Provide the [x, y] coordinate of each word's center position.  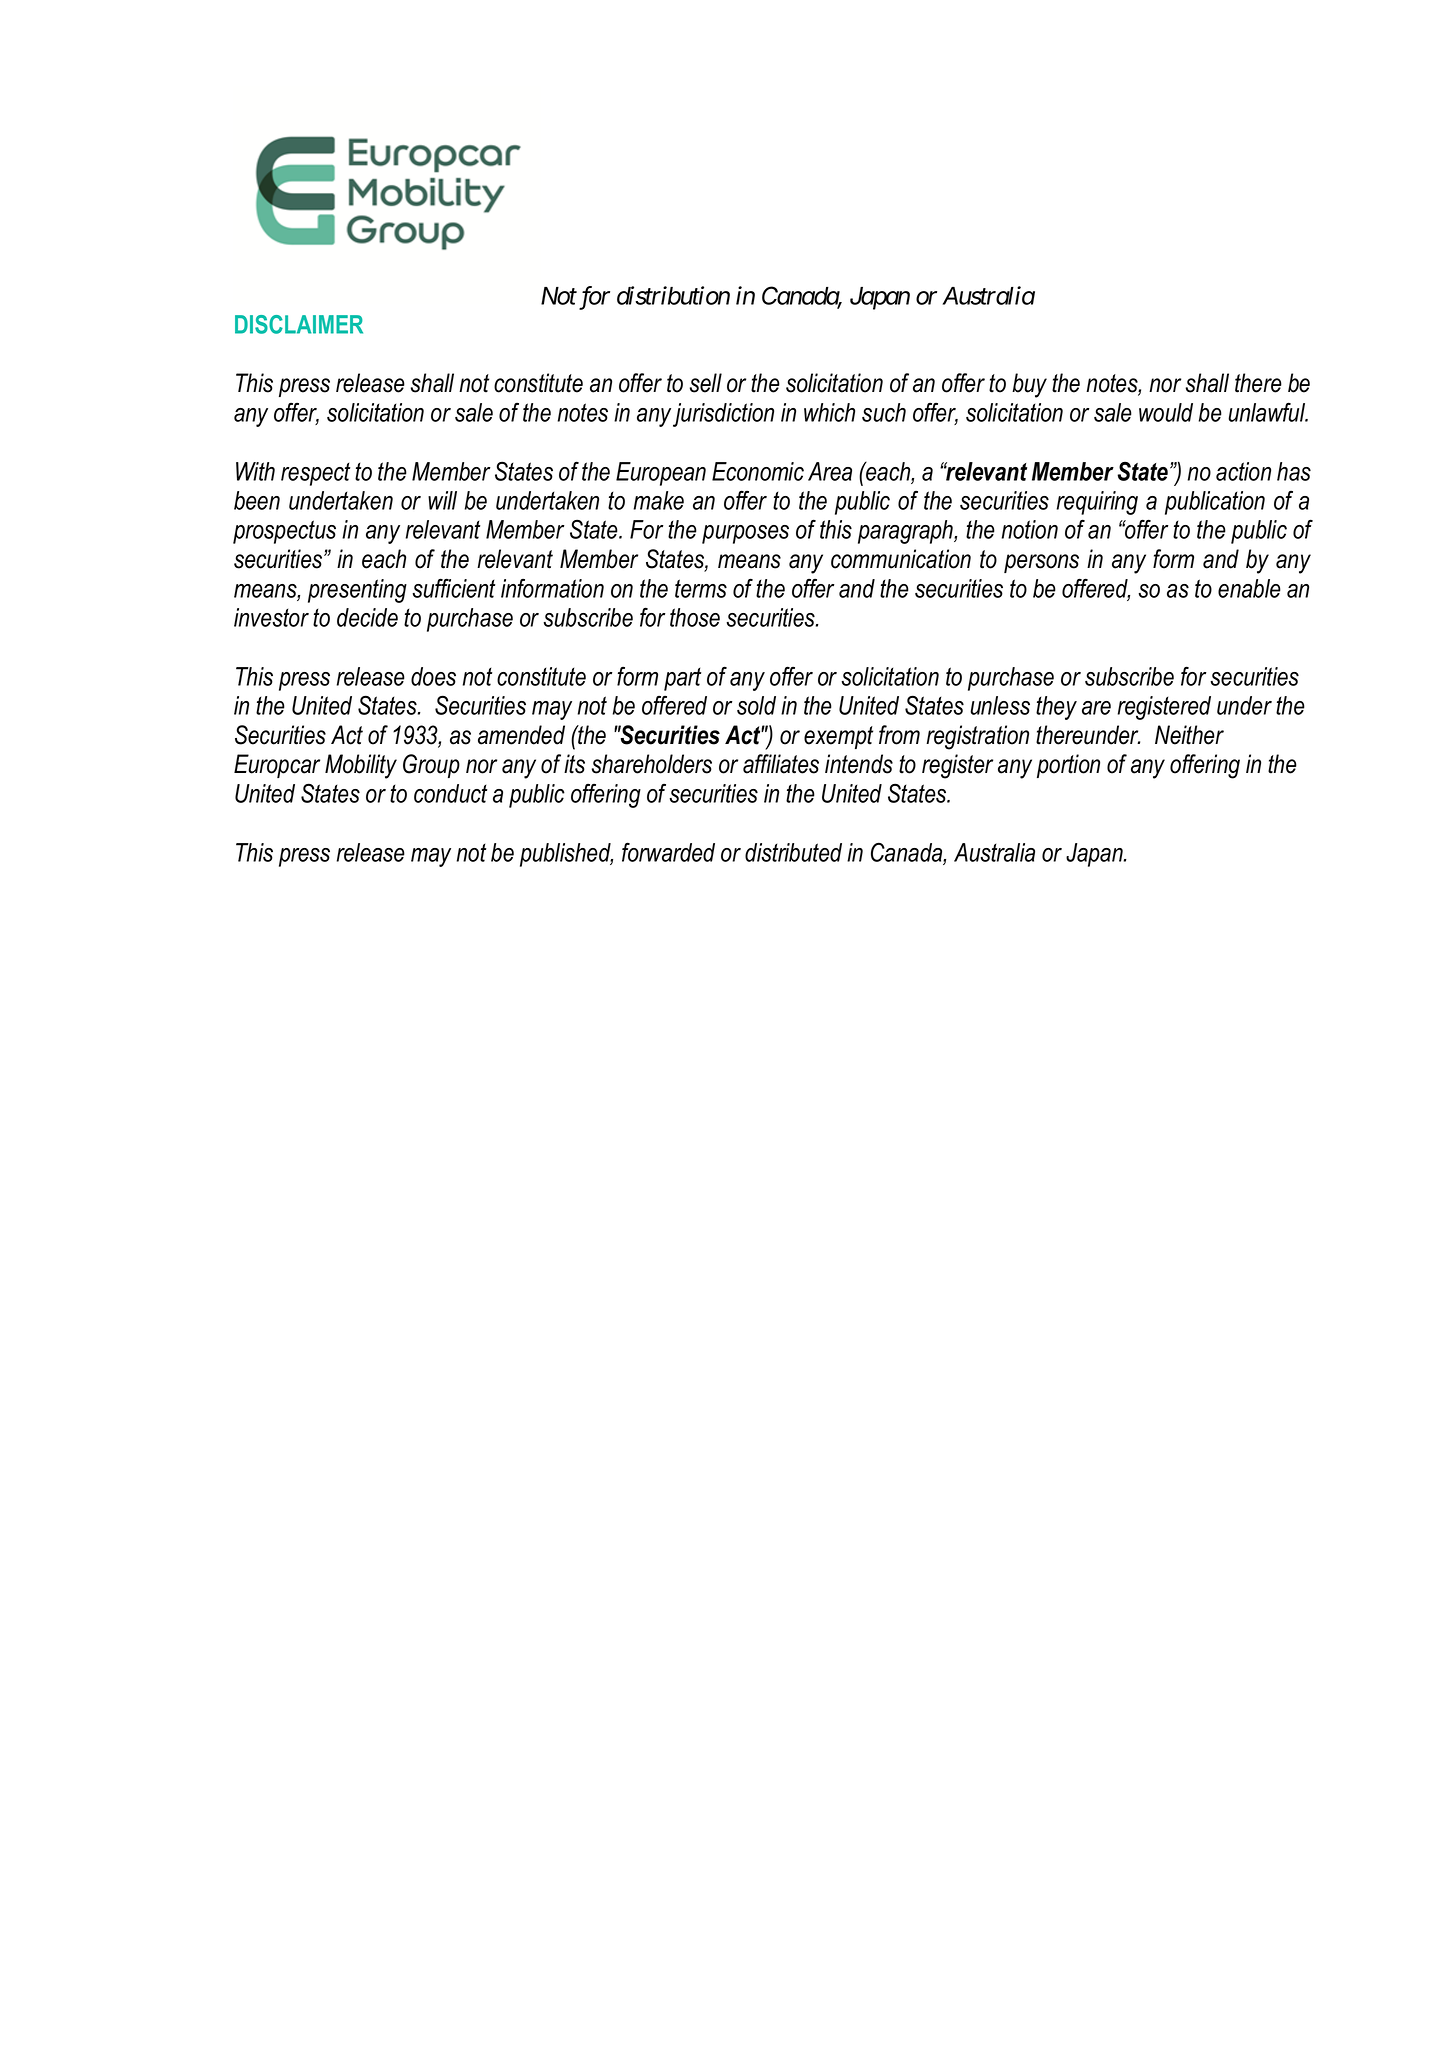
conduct [450, 793]
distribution [673, 295]
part [682, 679]
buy [1029, 385]
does [433, 676]
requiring [1097, 503]
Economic [758, 471]
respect [315, 474]
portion [1068, 766]
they [1056, 708]
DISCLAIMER [299, 324]
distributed [793, 852]
